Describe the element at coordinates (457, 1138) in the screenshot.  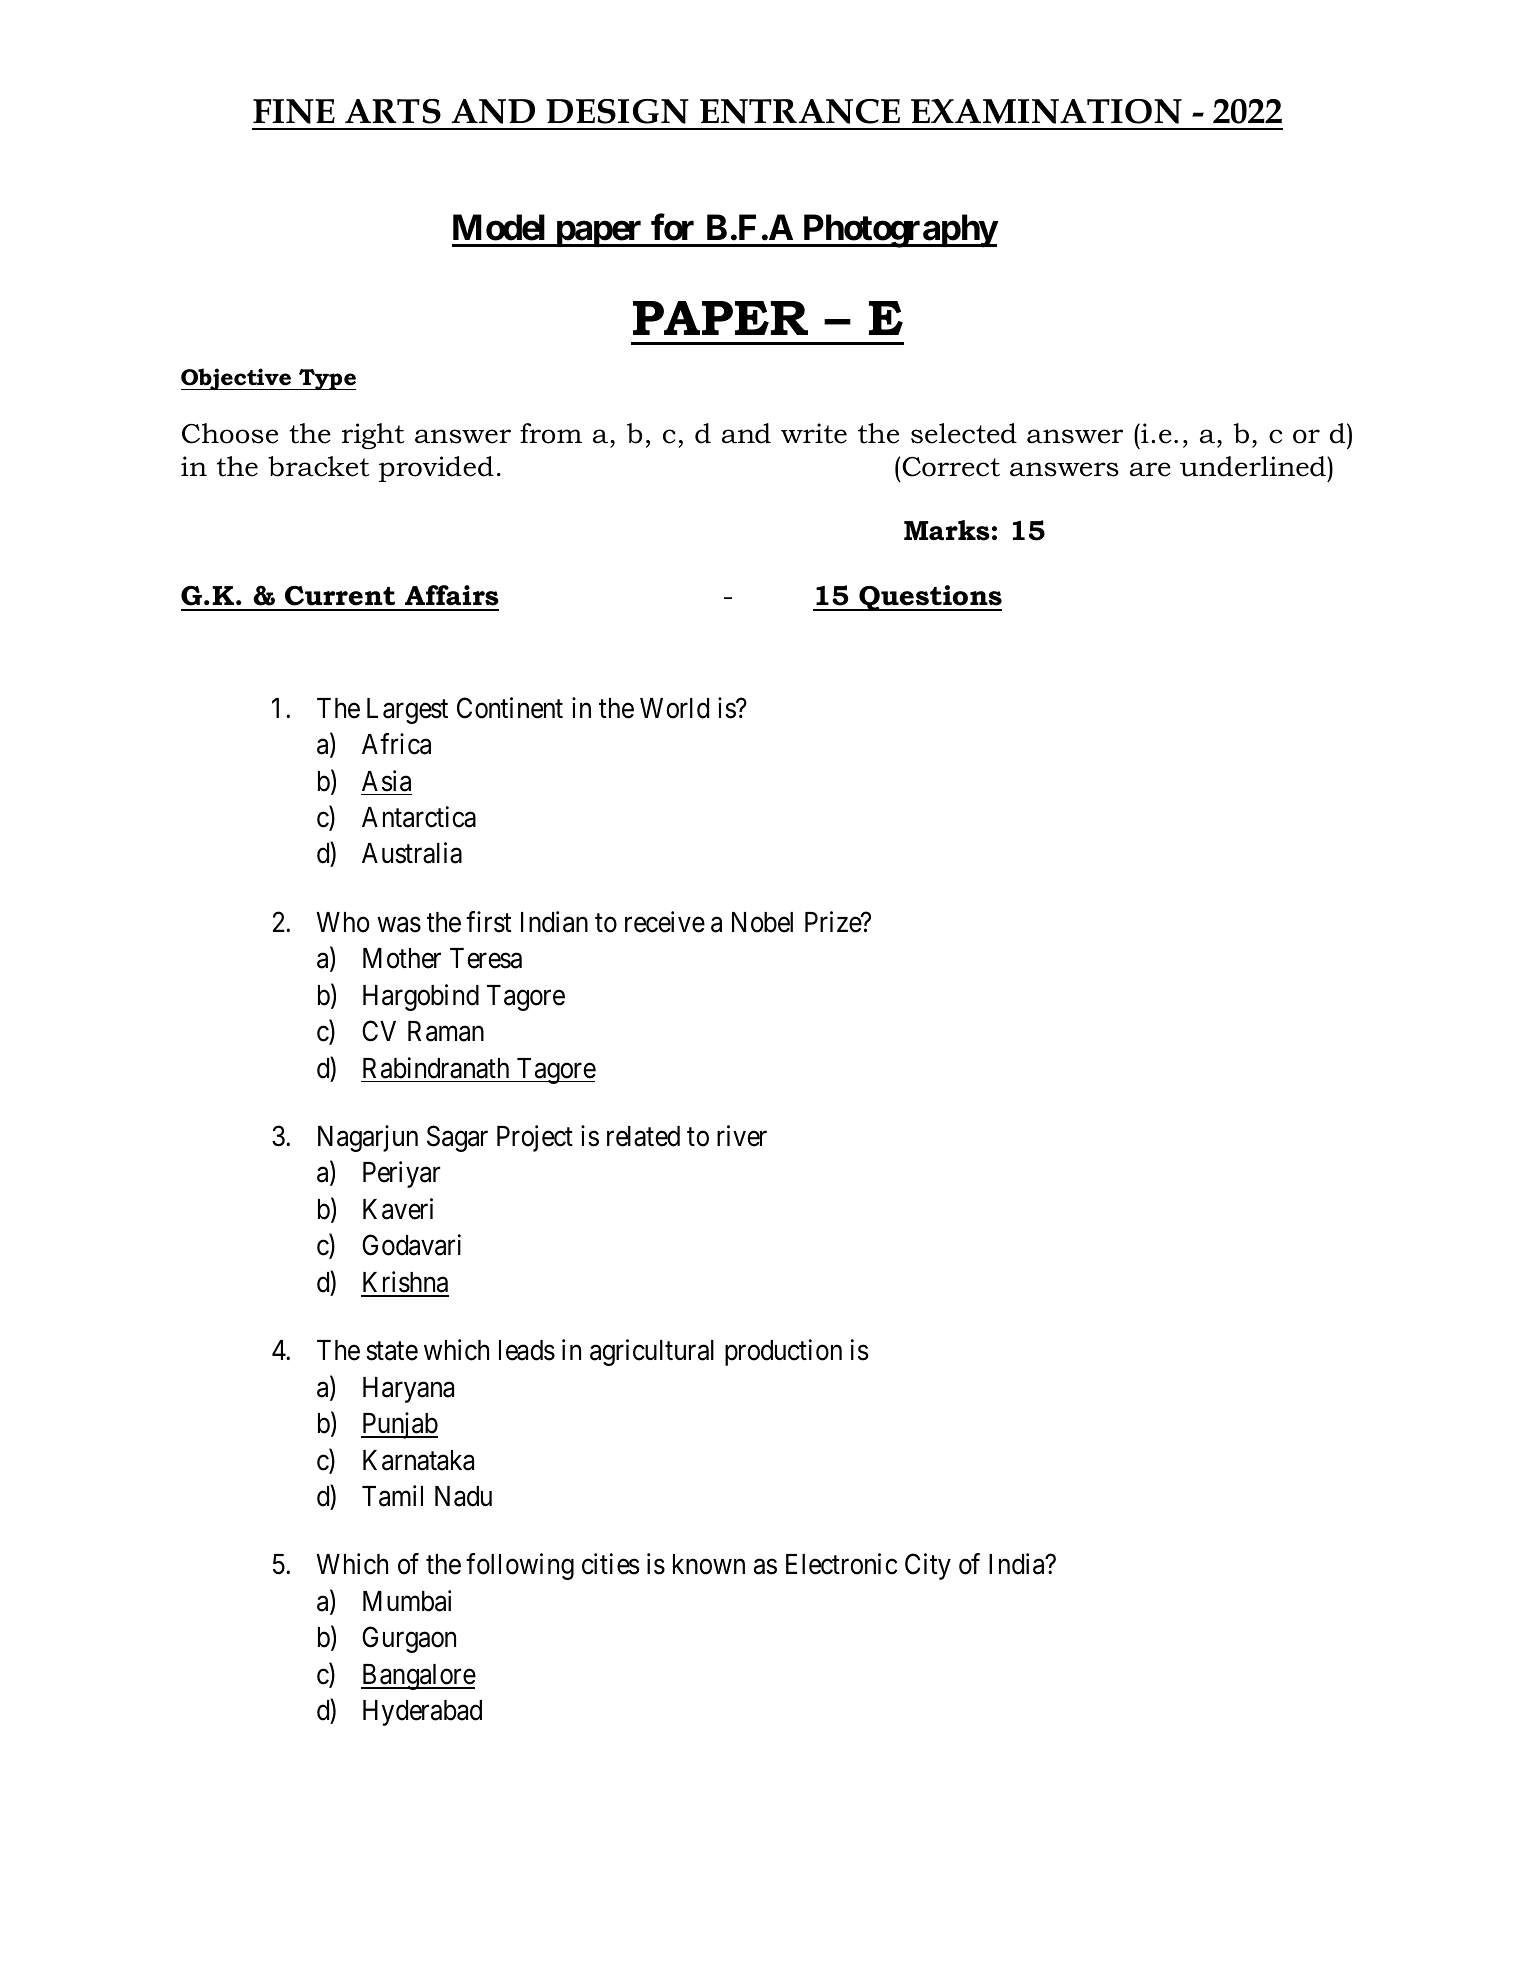
I see `Sagar` at that location.
